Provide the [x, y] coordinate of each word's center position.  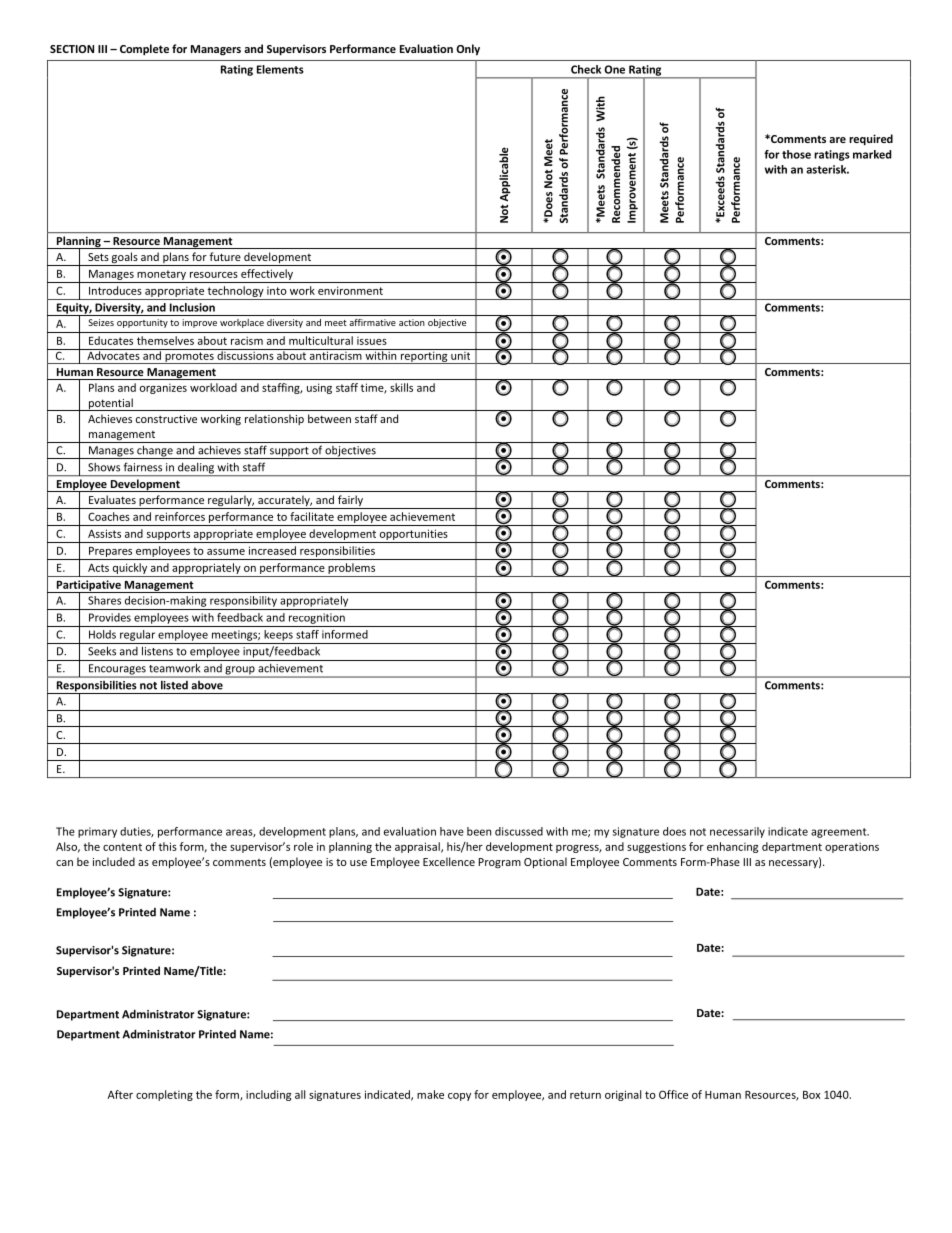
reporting [424, 356]
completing [164, 1095]
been [479, 831]
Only [468, 50]
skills [401, 387]
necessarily [737, 832]
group [240, 671]
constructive [166, 419]
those [796, 154]
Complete [144, 50]
